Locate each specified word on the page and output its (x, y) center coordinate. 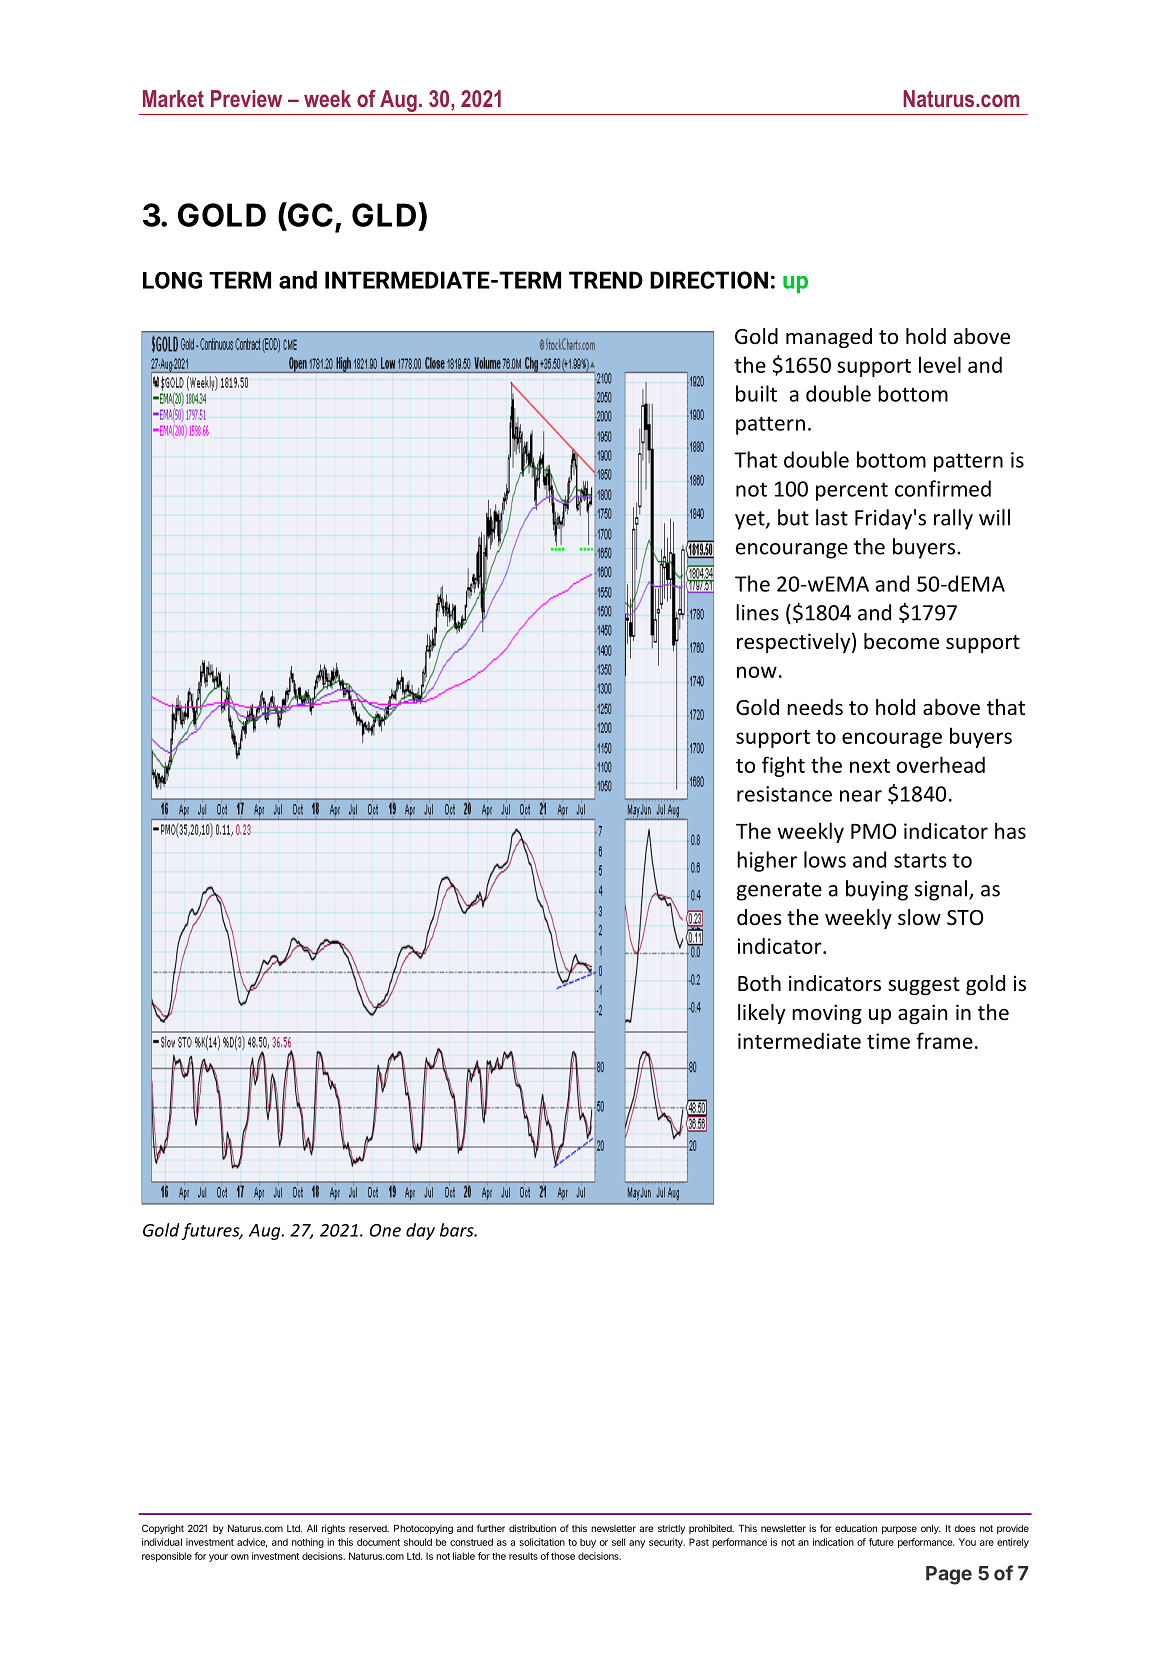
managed (829, 338)
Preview (246, 98)
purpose (899, 1530)
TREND (606, 280)
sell (618, 1542)
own (240, 1557)
